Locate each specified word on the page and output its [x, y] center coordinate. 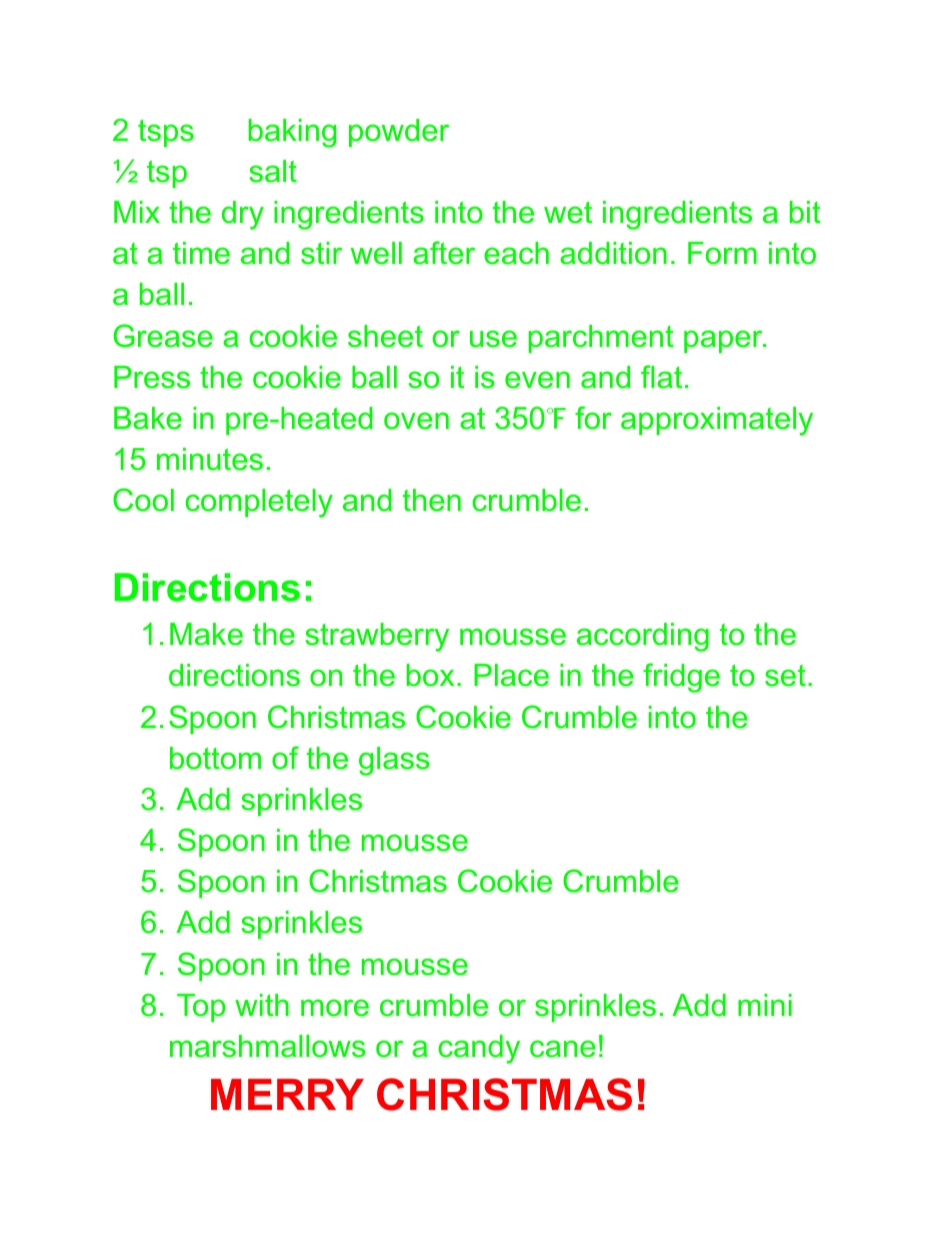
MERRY [287, 1094]
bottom [215, 758]
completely [259, 503]
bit [805, 212]
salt [273, 171]
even [537, 380]
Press [152, 377]
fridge [681, 678]
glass [394, 761]
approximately [717, 421]
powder [399, 133]
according [643, 637]
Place [511, 675]
